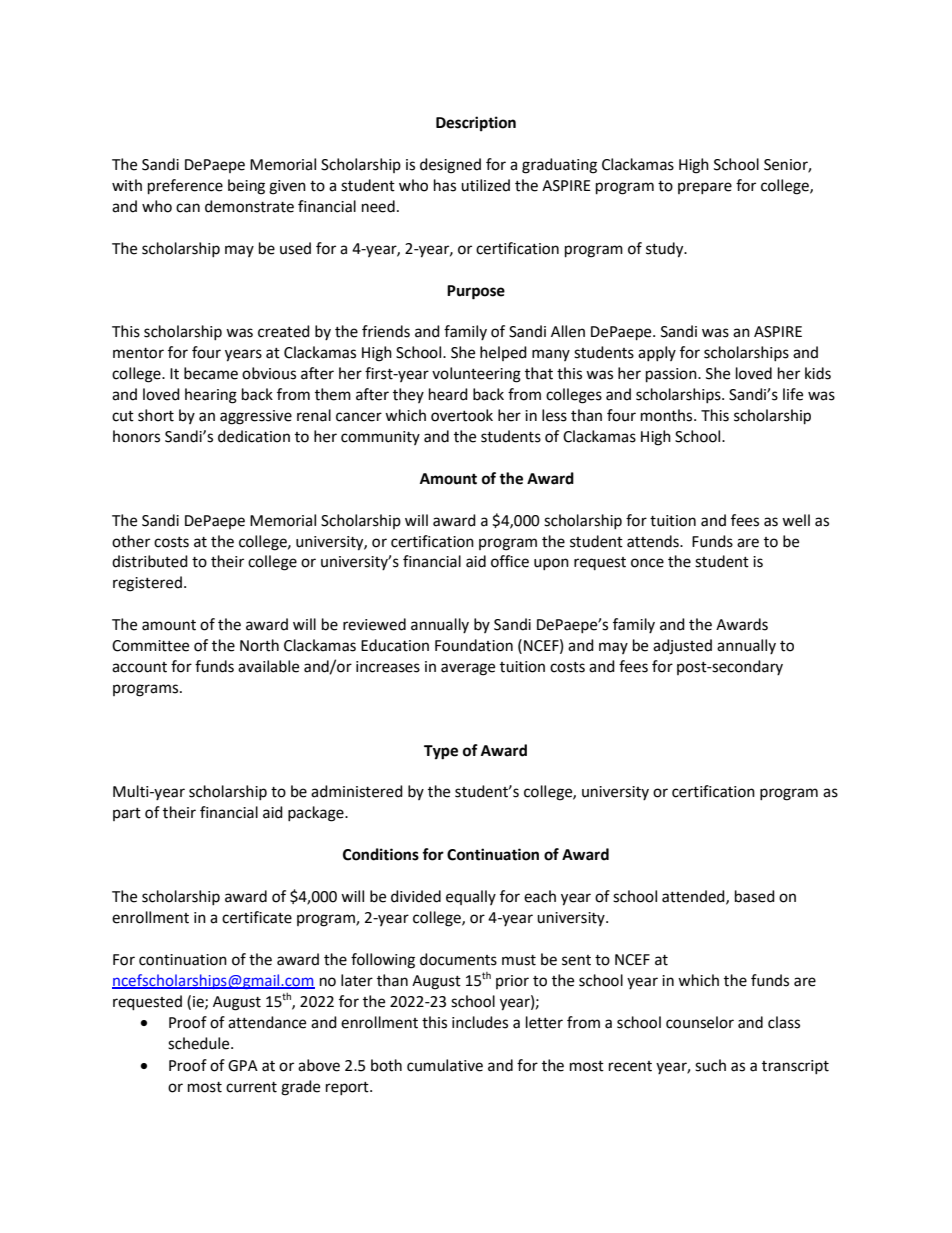 This screenshot has height=1233, width=952. What do you see at coordinates (200, 1043) in the screenshot?
I see `schedule` at bounding box center [200, 1043].
